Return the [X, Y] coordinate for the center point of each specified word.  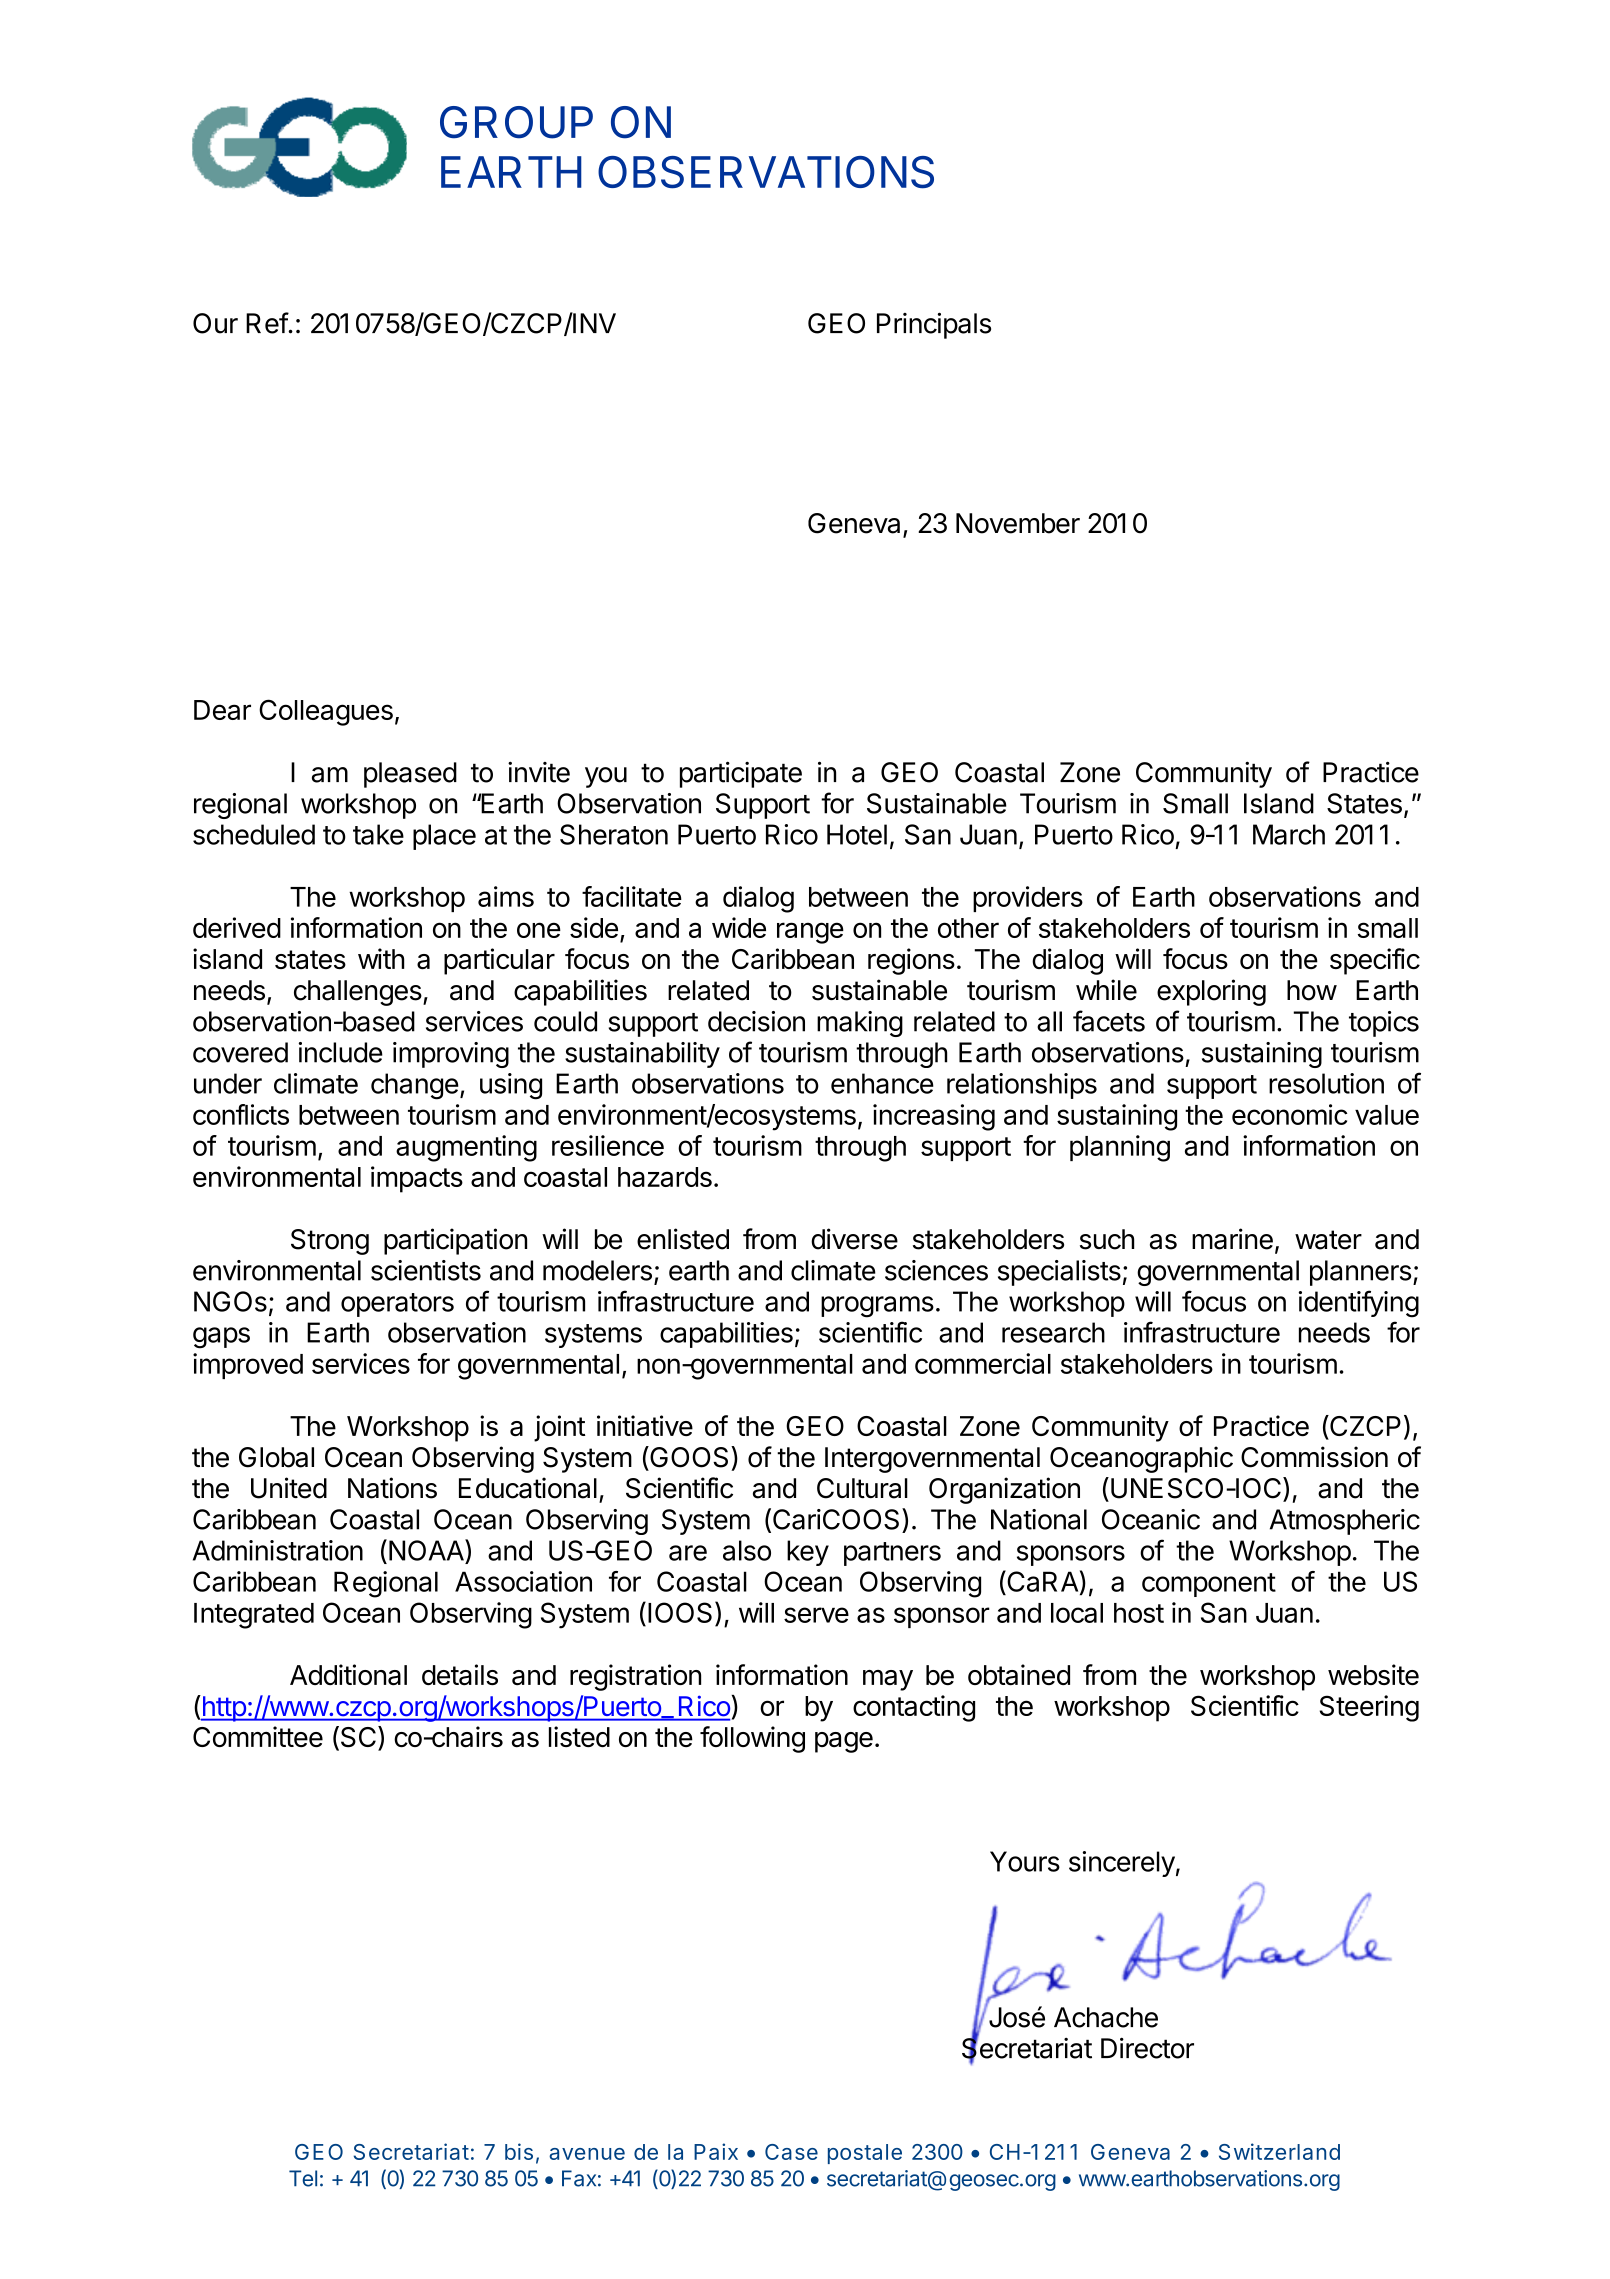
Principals [934, 325]
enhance [882, 1083]
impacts [417, 1179]
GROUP [516, 122]
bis [519, 2151]
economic [1289, 1114]
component [1209, 1585]
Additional [348, 1675]
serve [816, 1615]
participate [741, 774]
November [1018, 523]
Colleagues [326, 712]
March [1289, 834]
